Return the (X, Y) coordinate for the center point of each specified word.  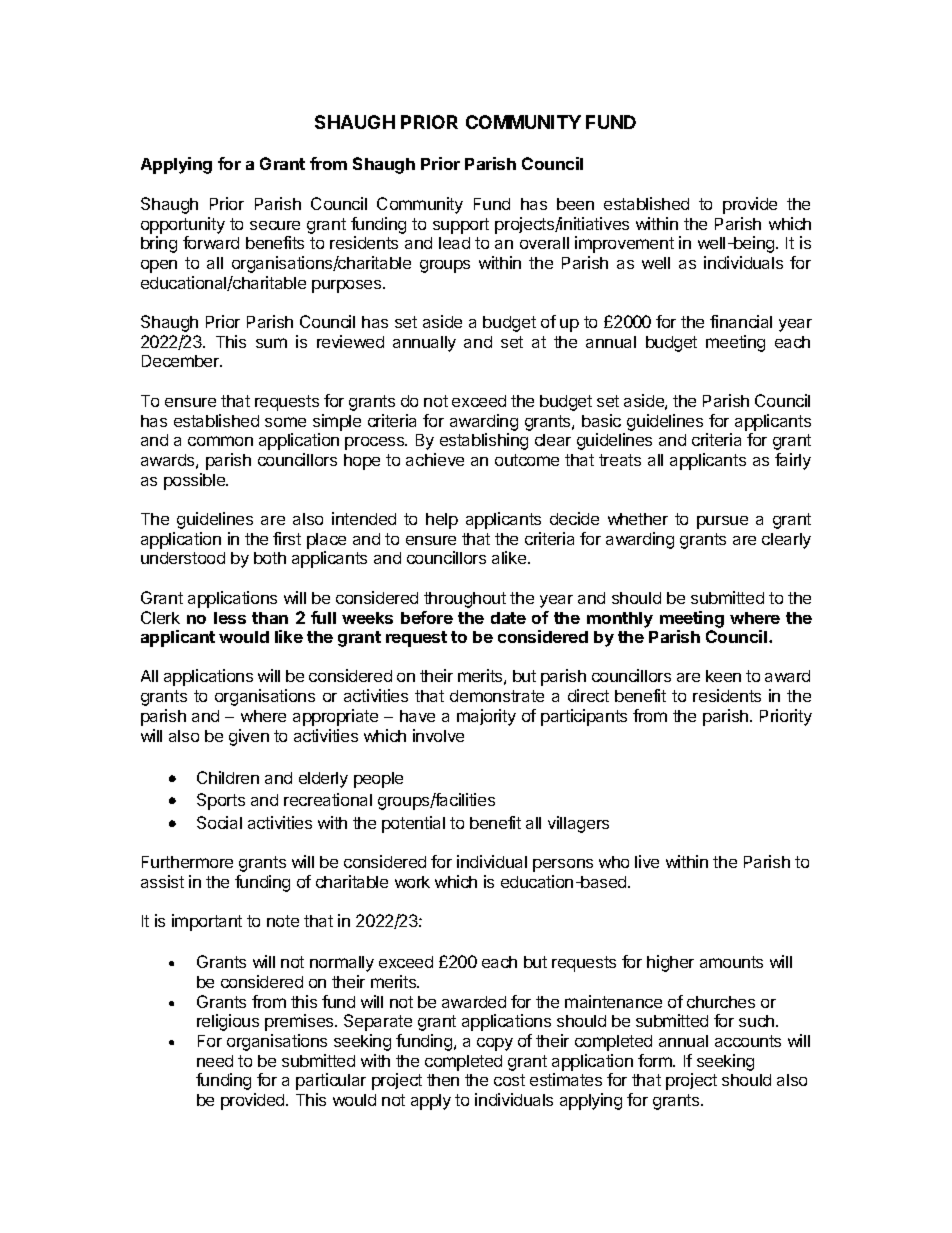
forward (211, 242)
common (220, 441)
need (215, 1061)
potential (413, 824)
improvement (624, 244)
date (508, 618)
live (647, 861)
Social (219, 822)
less (230, 618)
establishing (484, 441)
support (461, 226)
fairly (793, 461)
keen (723, 676)
